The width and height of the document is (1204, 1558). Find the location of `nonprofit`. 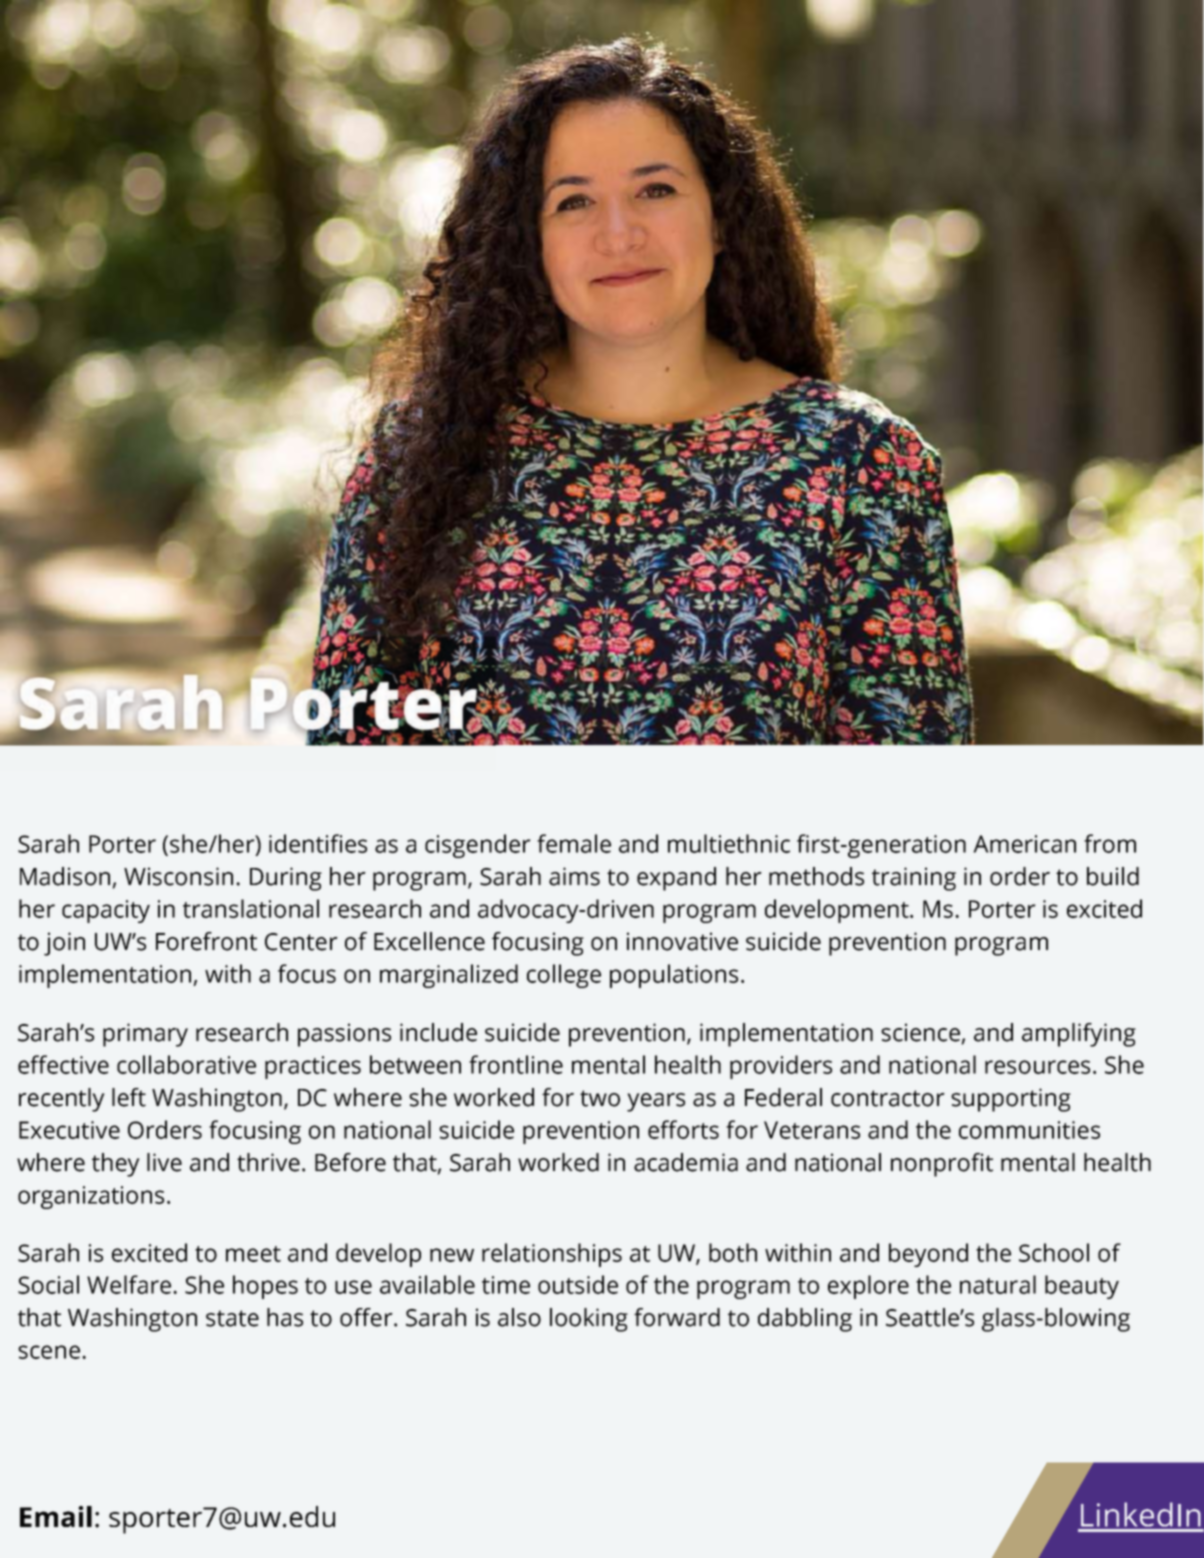

nonprofit is located at coordinates (942, 1165).
